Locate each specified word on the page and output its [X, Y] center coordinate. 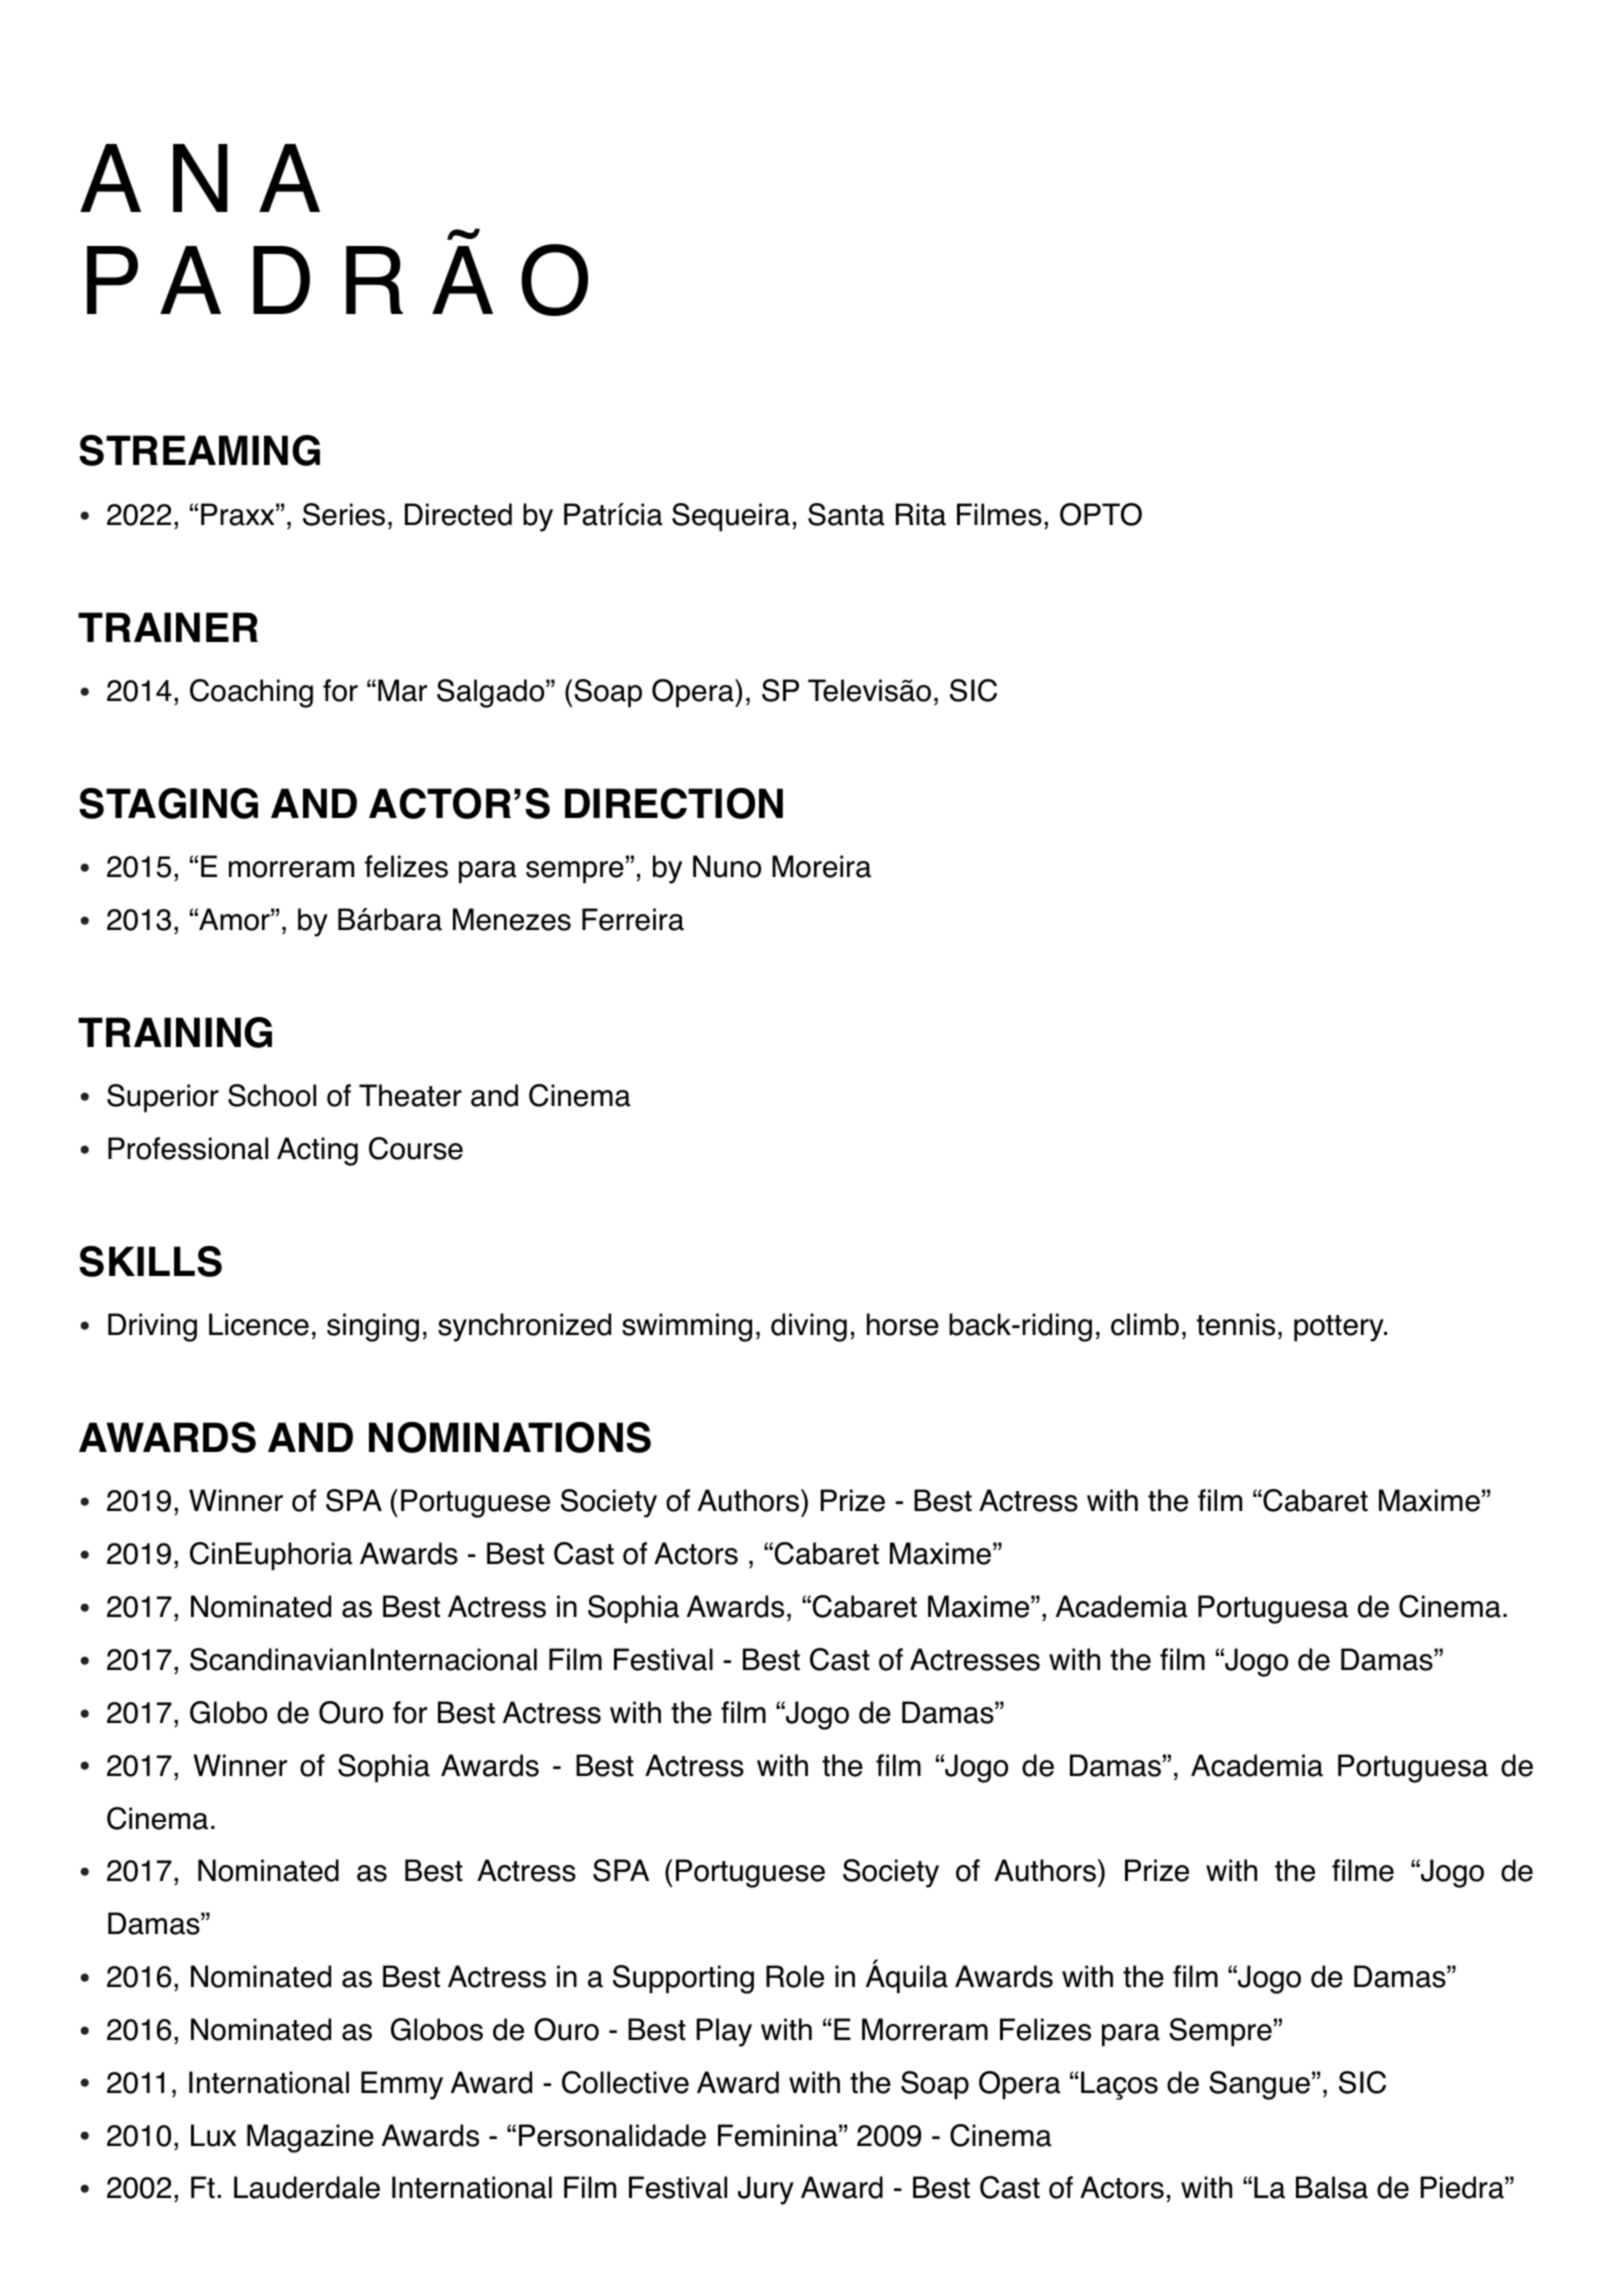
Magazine [310, 2138]
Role [795, 1976]
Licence [259, 1324]
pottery [1340, 1328]
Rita [921, 514]
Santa [846, 514]
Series [344, 514]
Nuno [727, 866]
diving [809, 1327]
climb [1145, 1324]
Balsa [1332, 2187]
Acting [317, 1151]
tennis [1236, 1324]
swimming [687, 1327]
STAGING [168, 803]
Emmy [402, 2085]
